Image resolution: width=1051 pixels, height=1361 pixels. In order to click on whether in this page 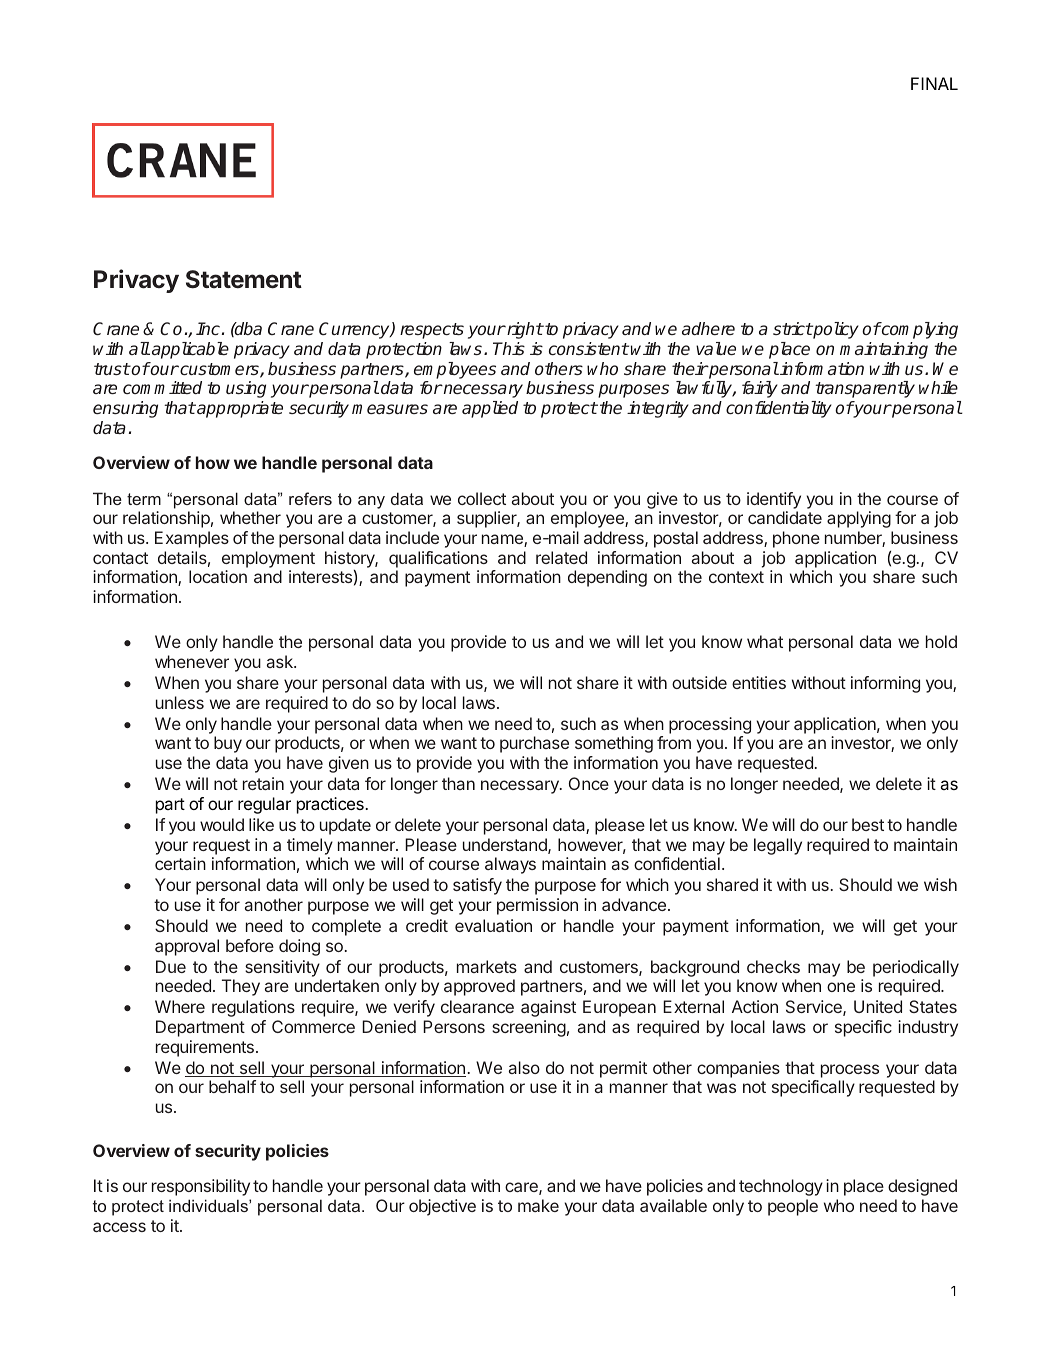, I will do `click(250, 517)`.
